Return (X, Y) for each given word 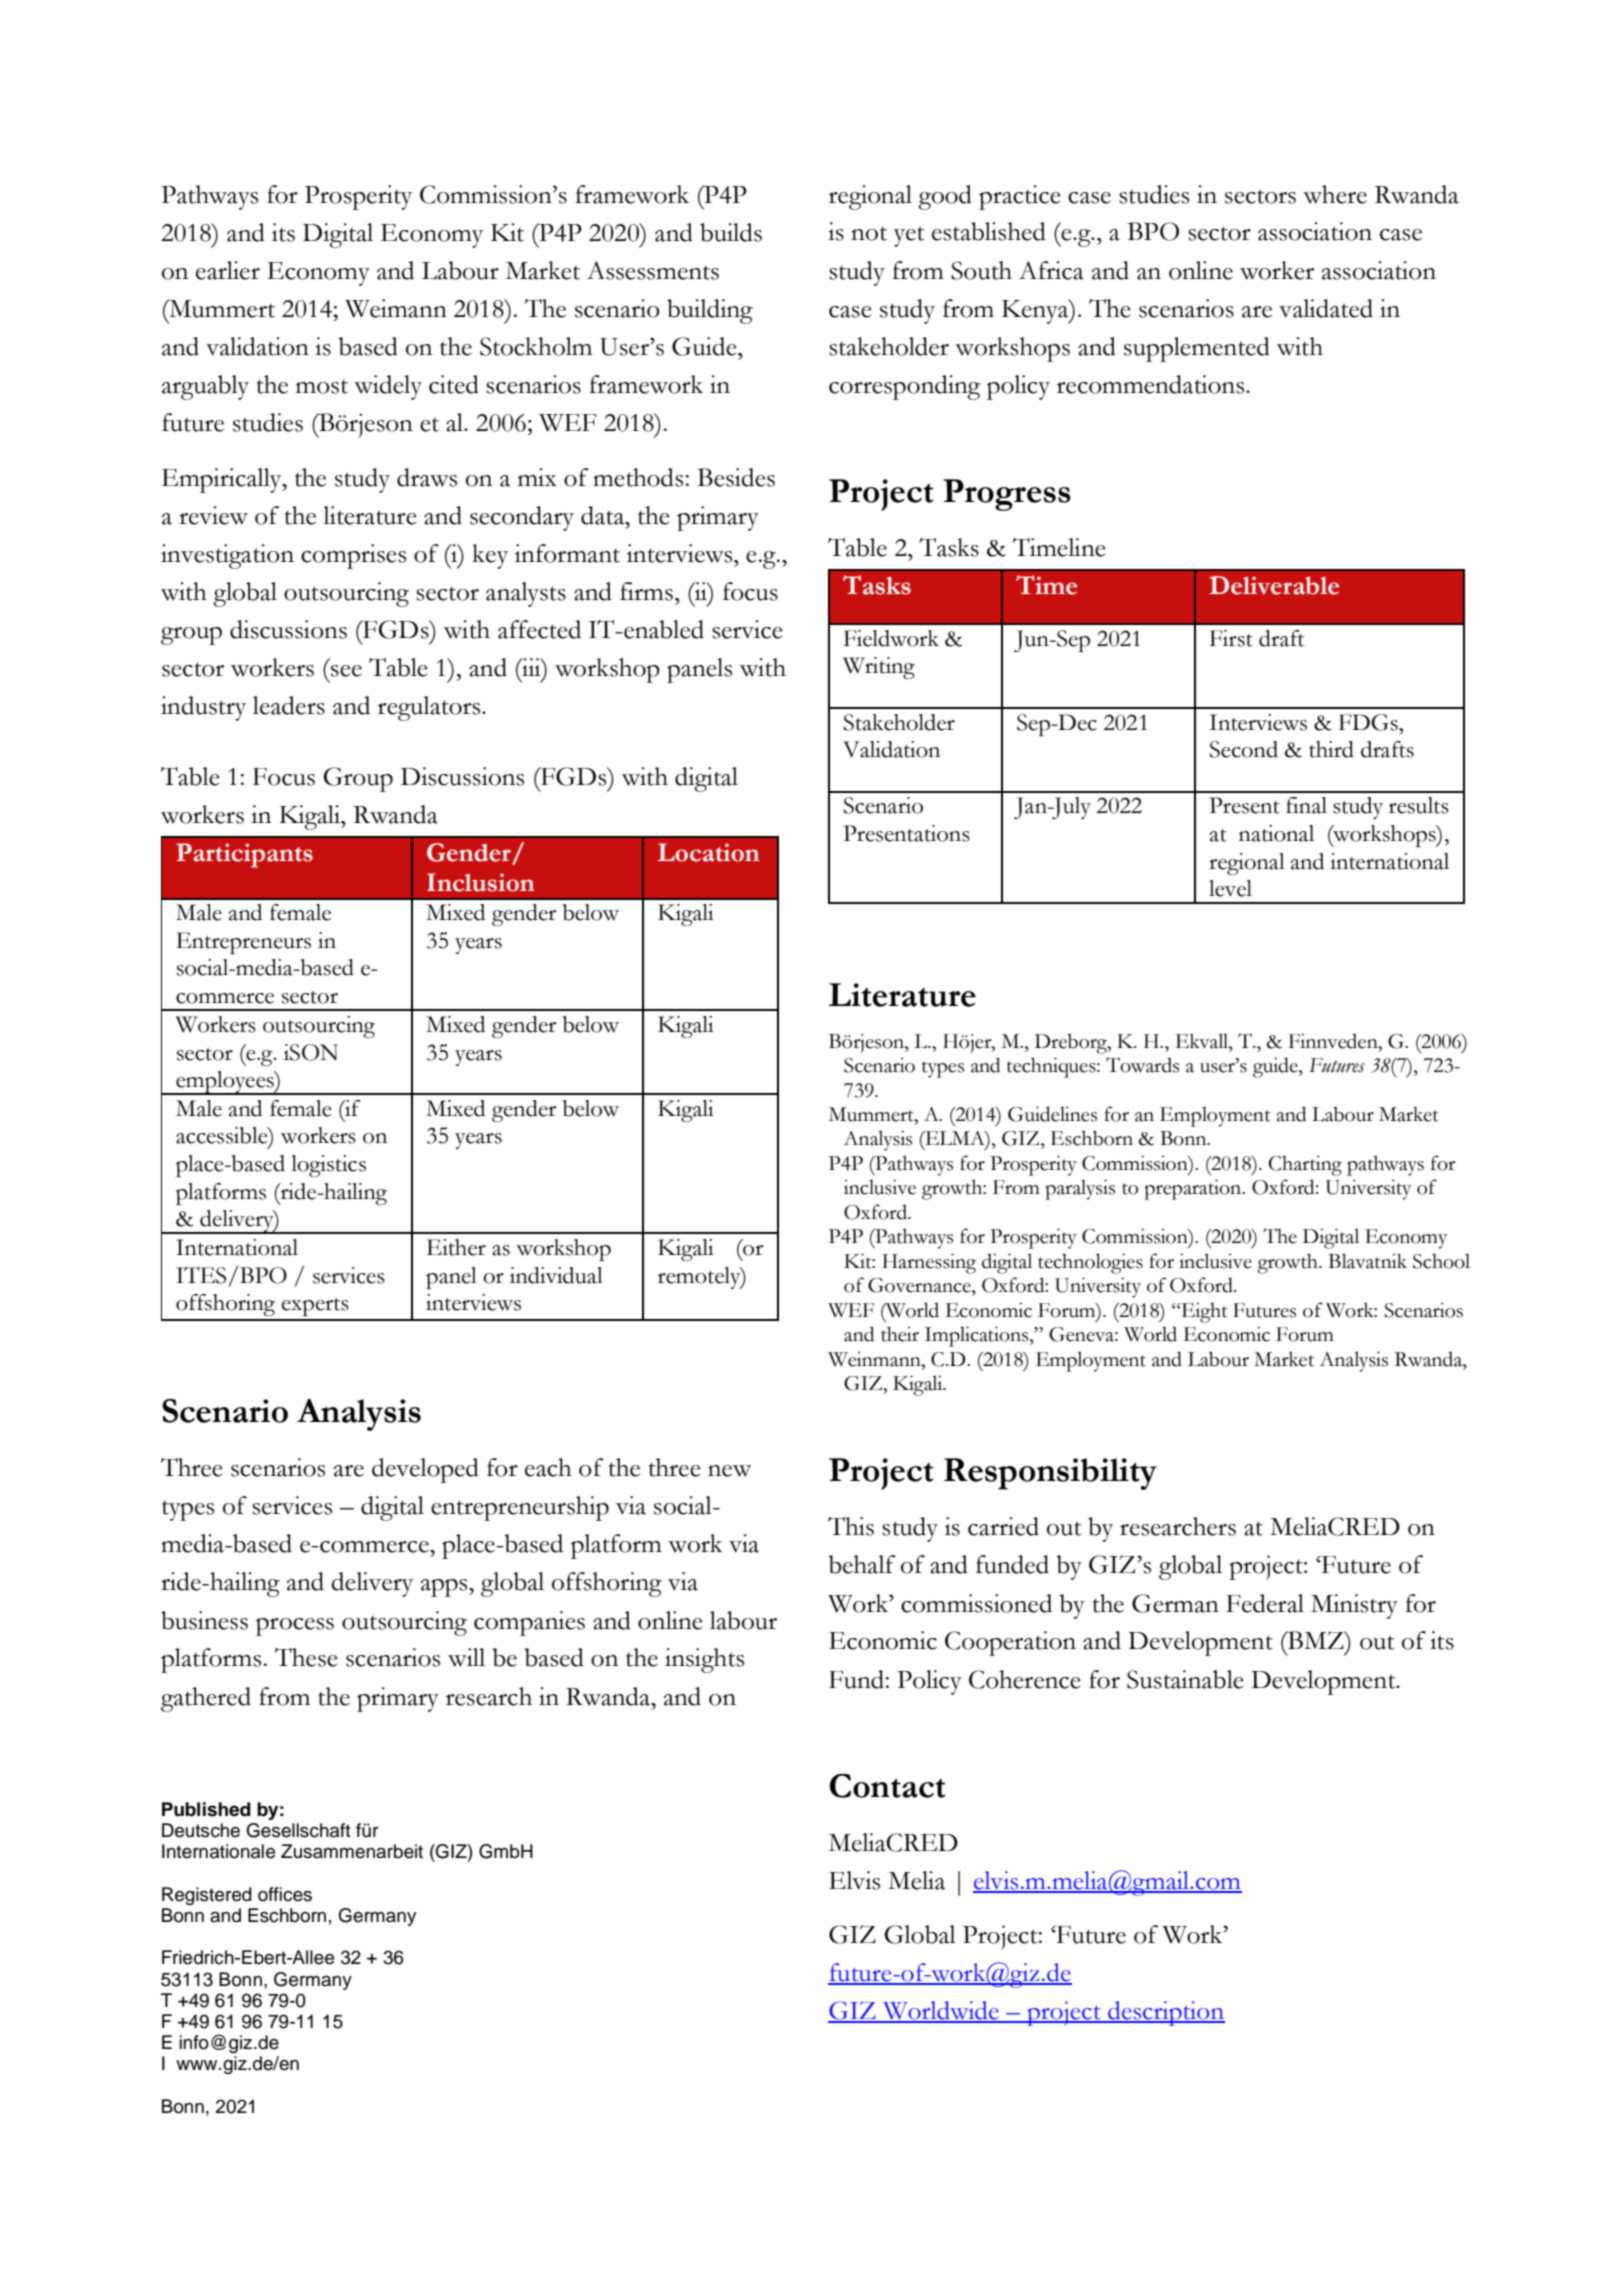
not (869, 234)
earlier (228, 270)
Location (708, 852)
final (1306, 805)
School (1441, 1261)
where (1335, 194)
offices (285, 1894)
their (900, 1334)
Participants (244, 855)
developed (425, 1470)
